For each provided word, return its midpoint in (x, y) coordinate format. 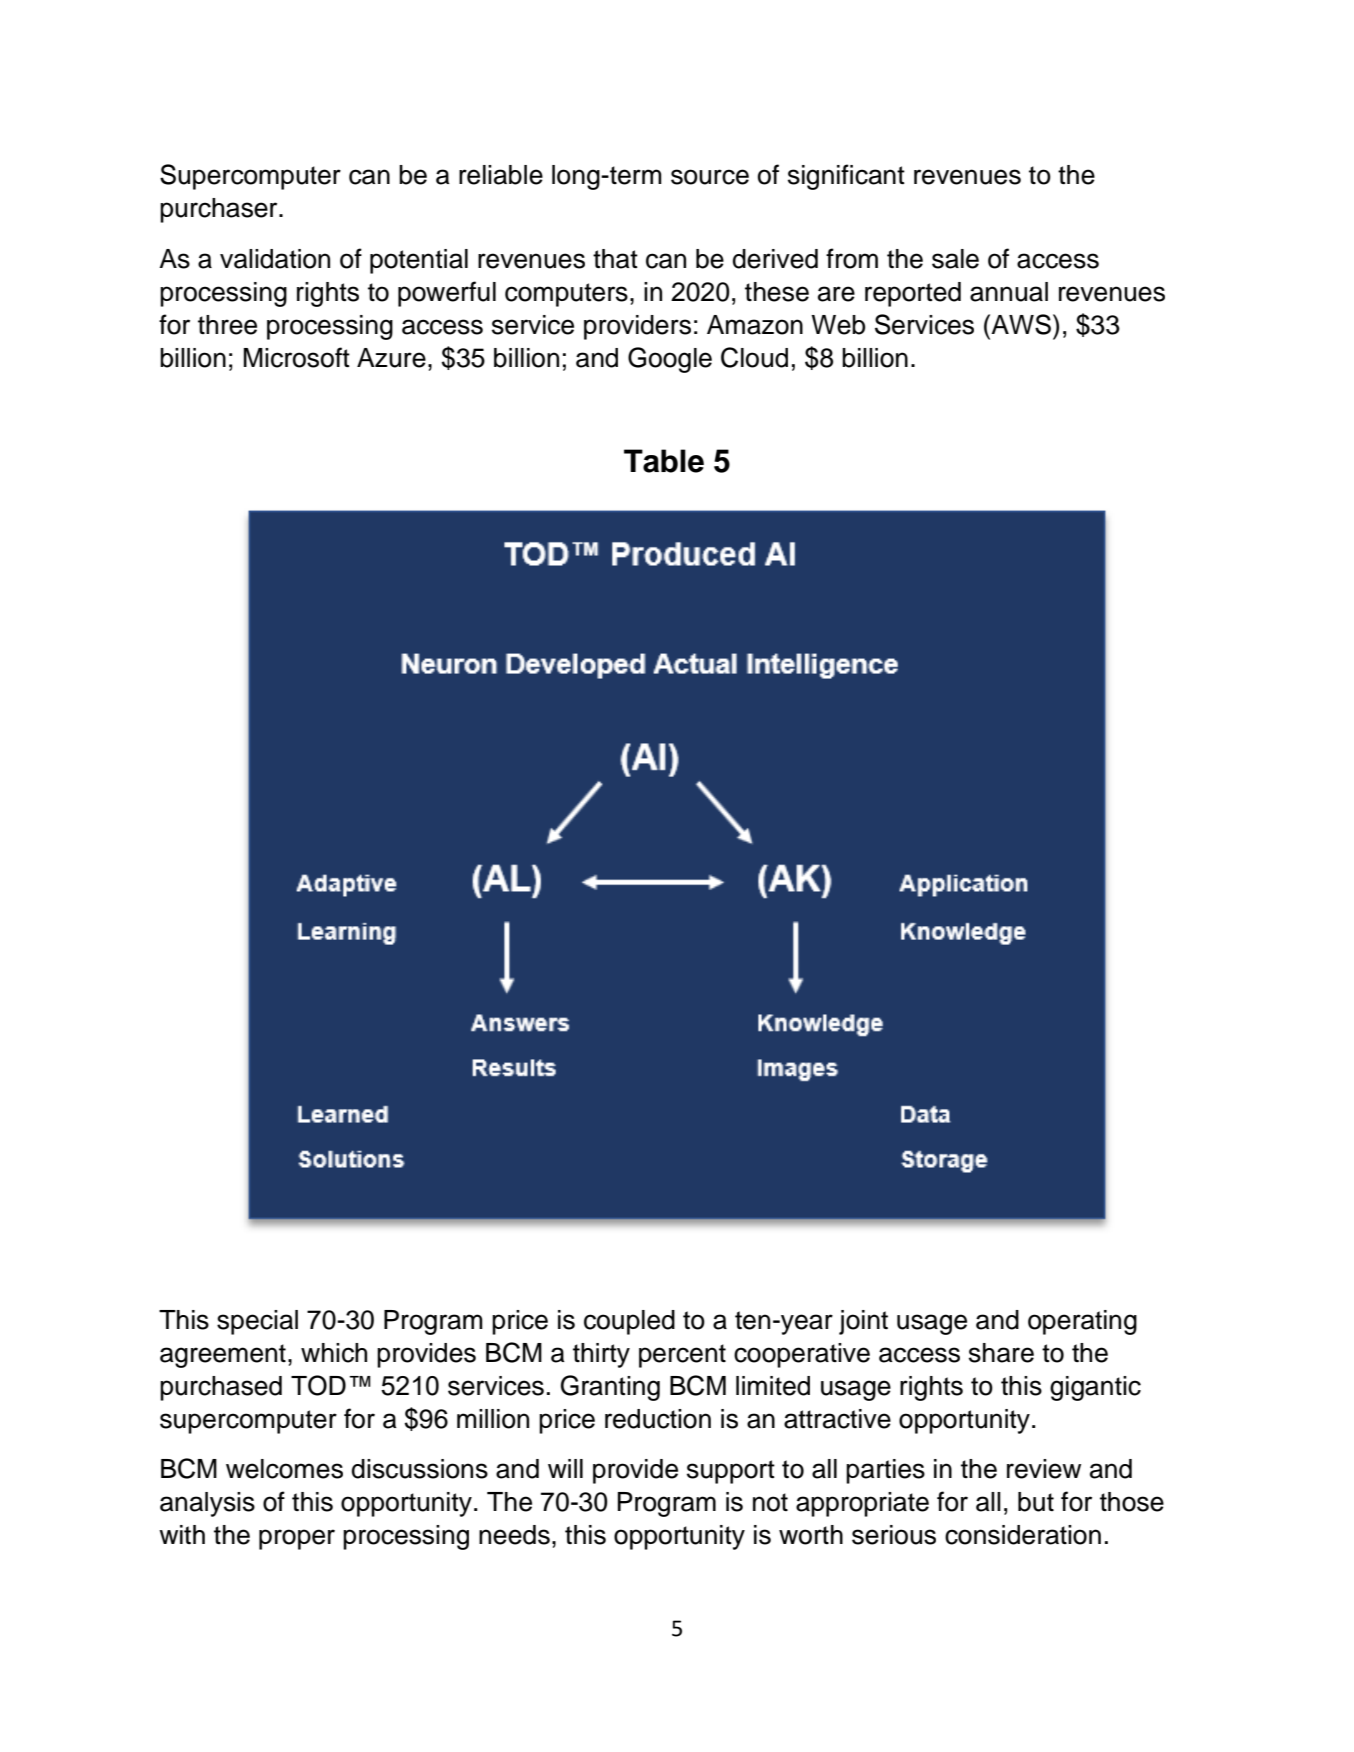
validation (275, 259)
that (615, 259)
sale (955, 259)
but (1036, 1502)
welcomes (284, 1469)
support (731, 1472)
